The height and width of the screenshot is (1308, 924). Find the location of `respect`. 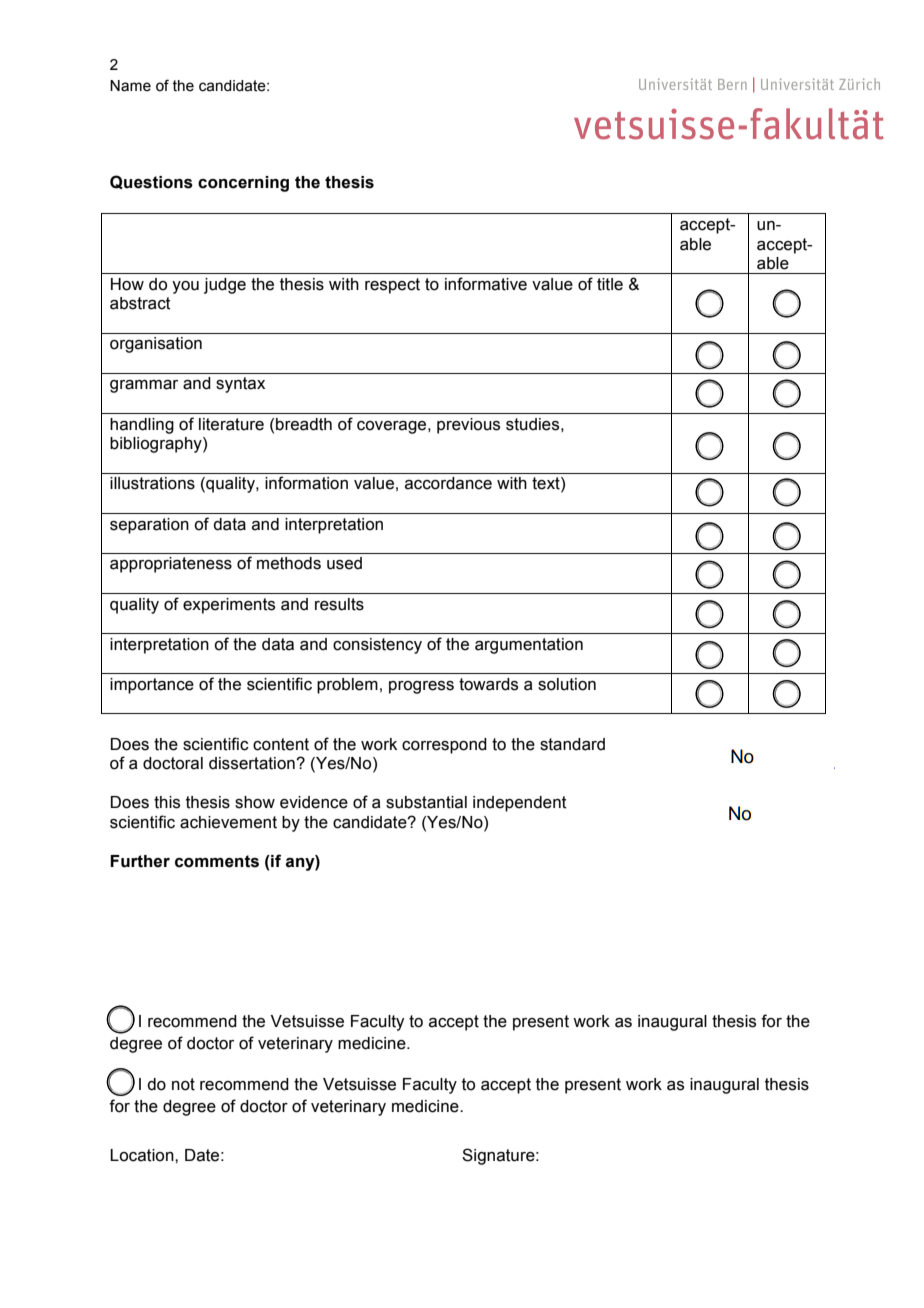

respect is located at coordinates (392, 286).
